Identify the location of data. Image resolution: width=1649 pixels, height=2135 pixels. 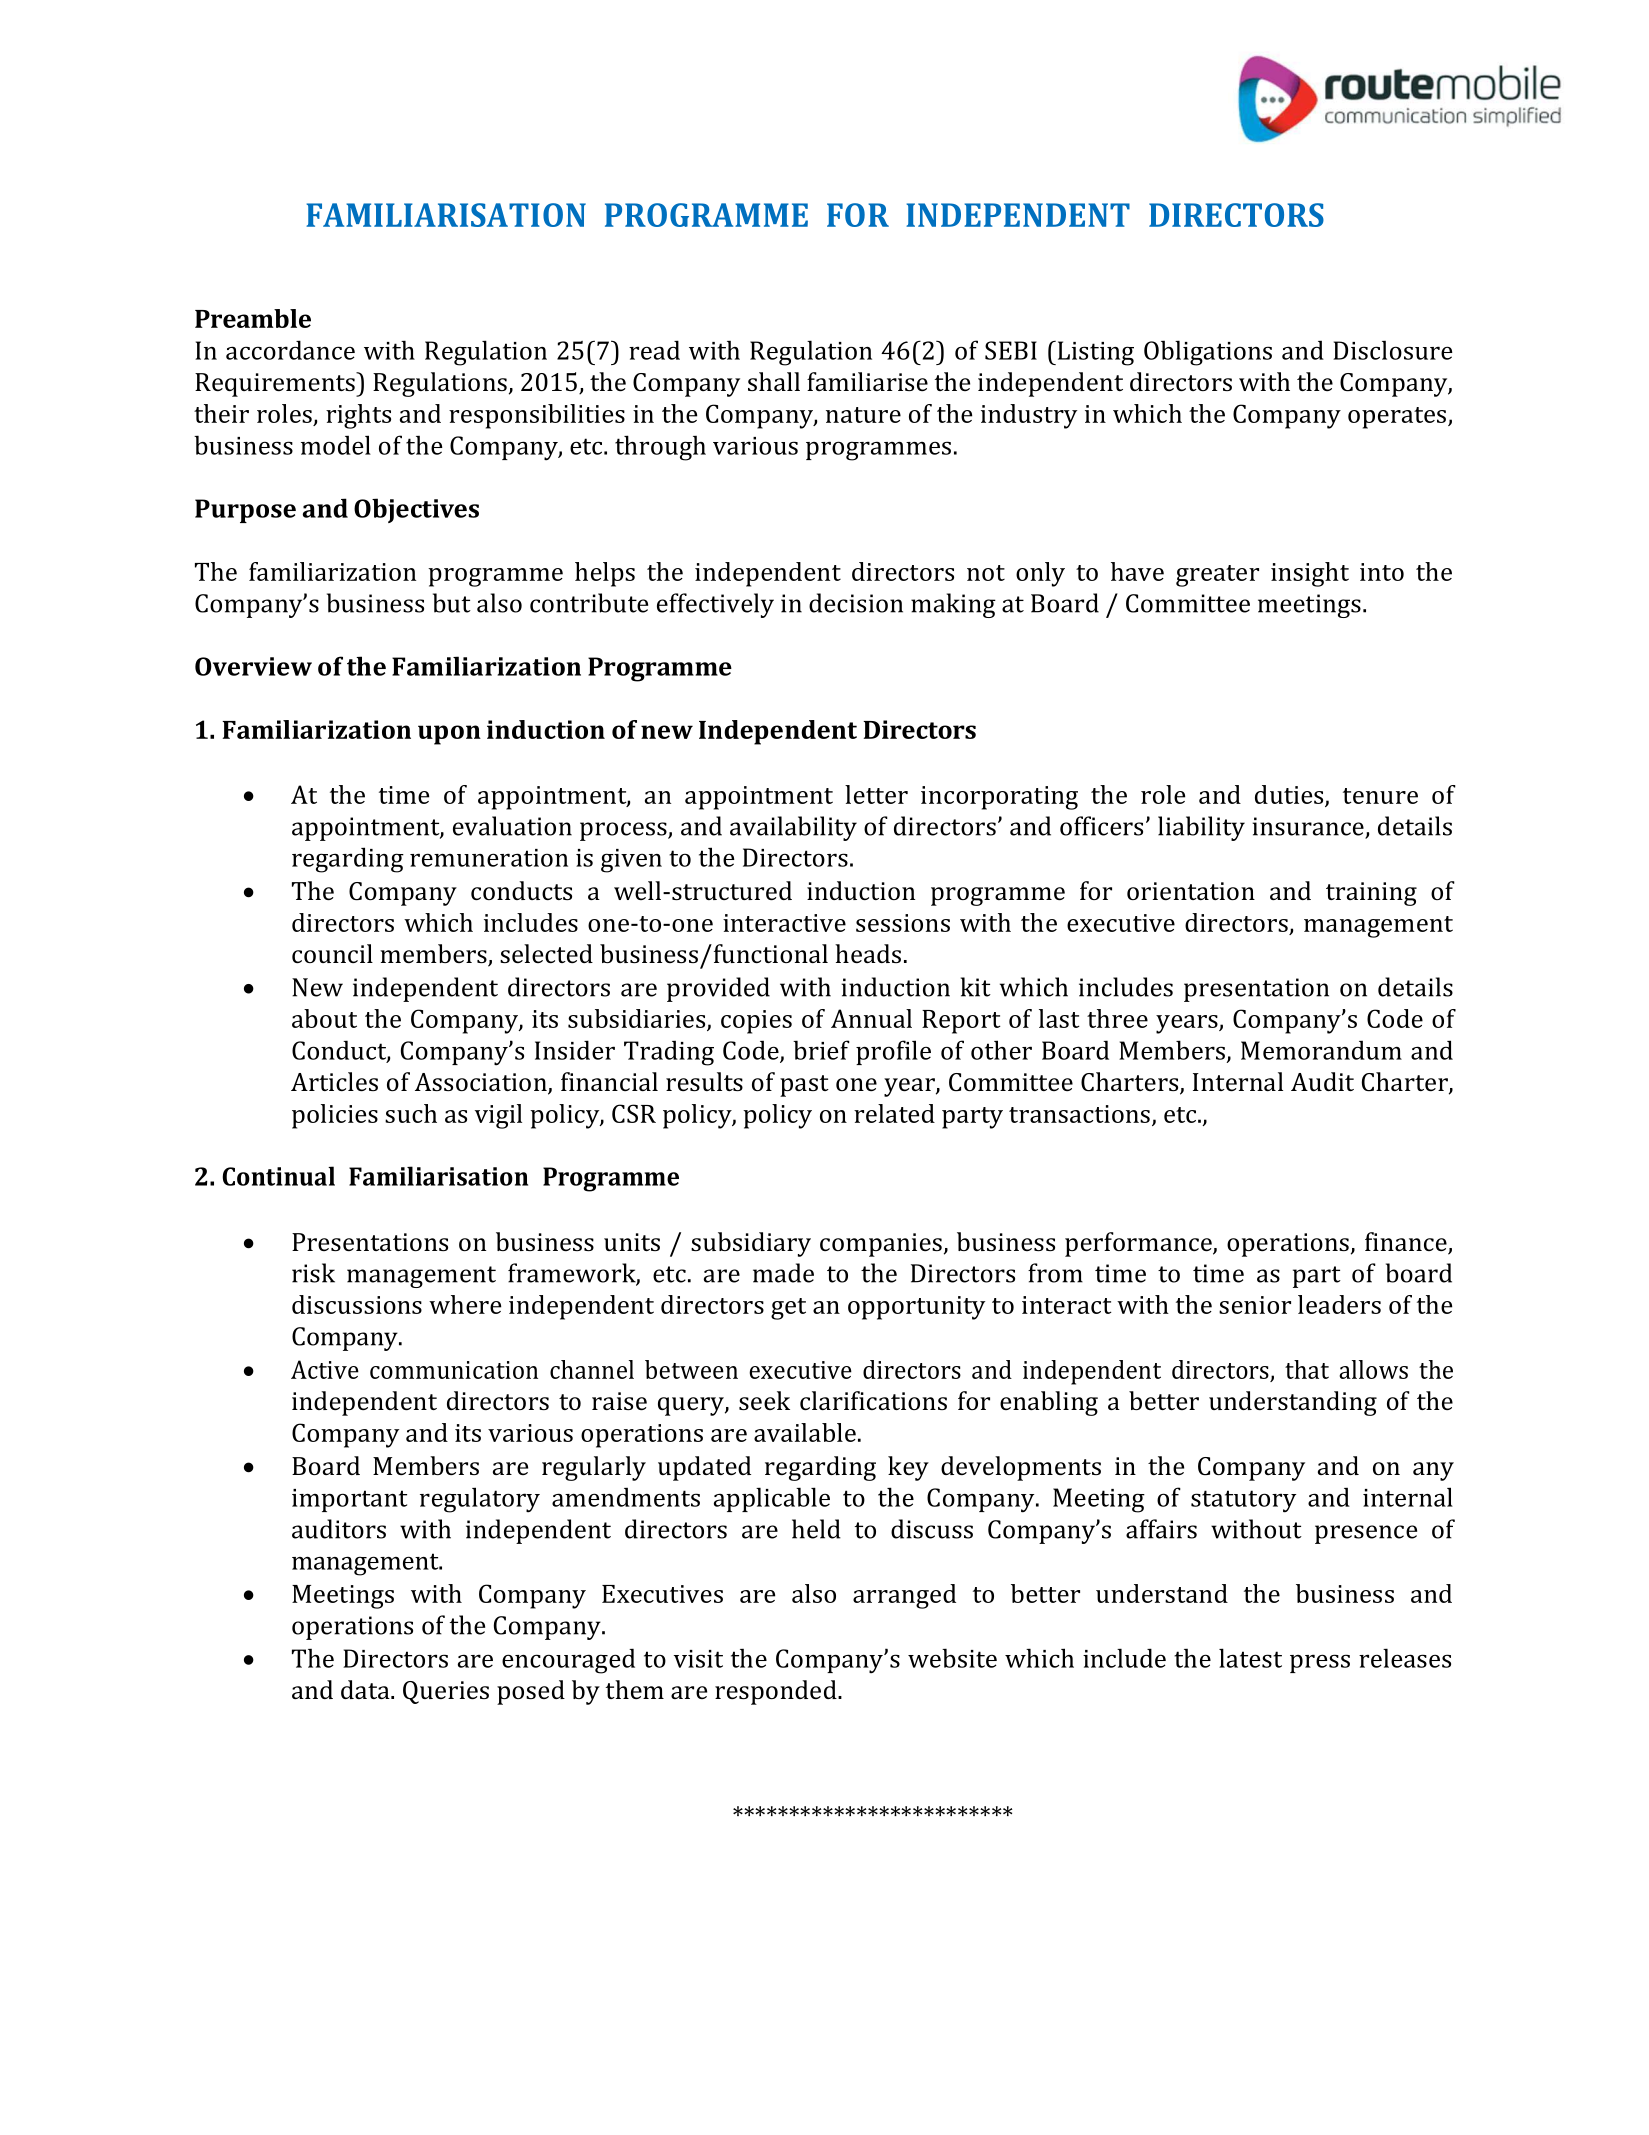
(366, 1689).
